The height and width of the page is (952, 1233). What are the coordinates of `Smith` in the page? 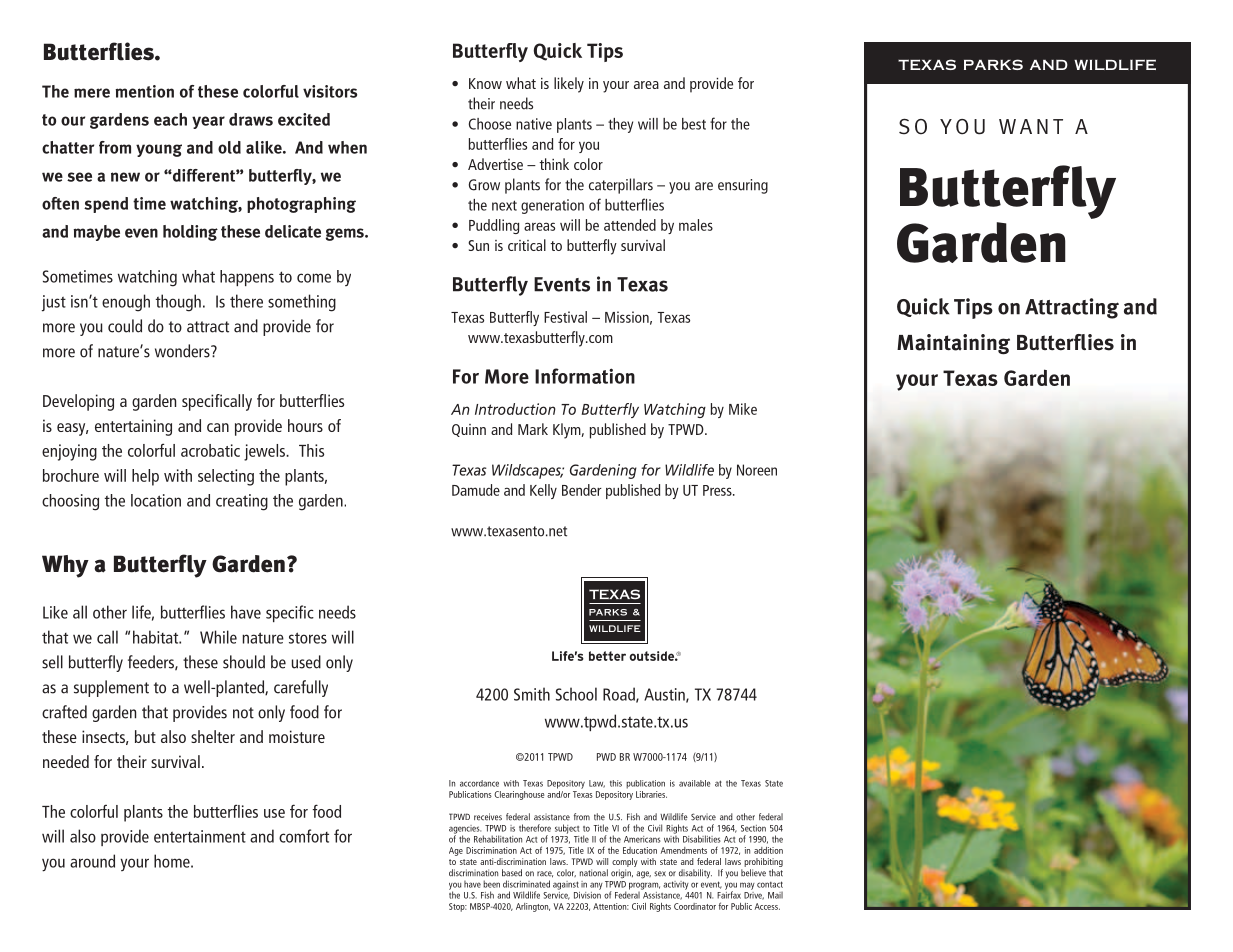 It's located at (532, 694).
